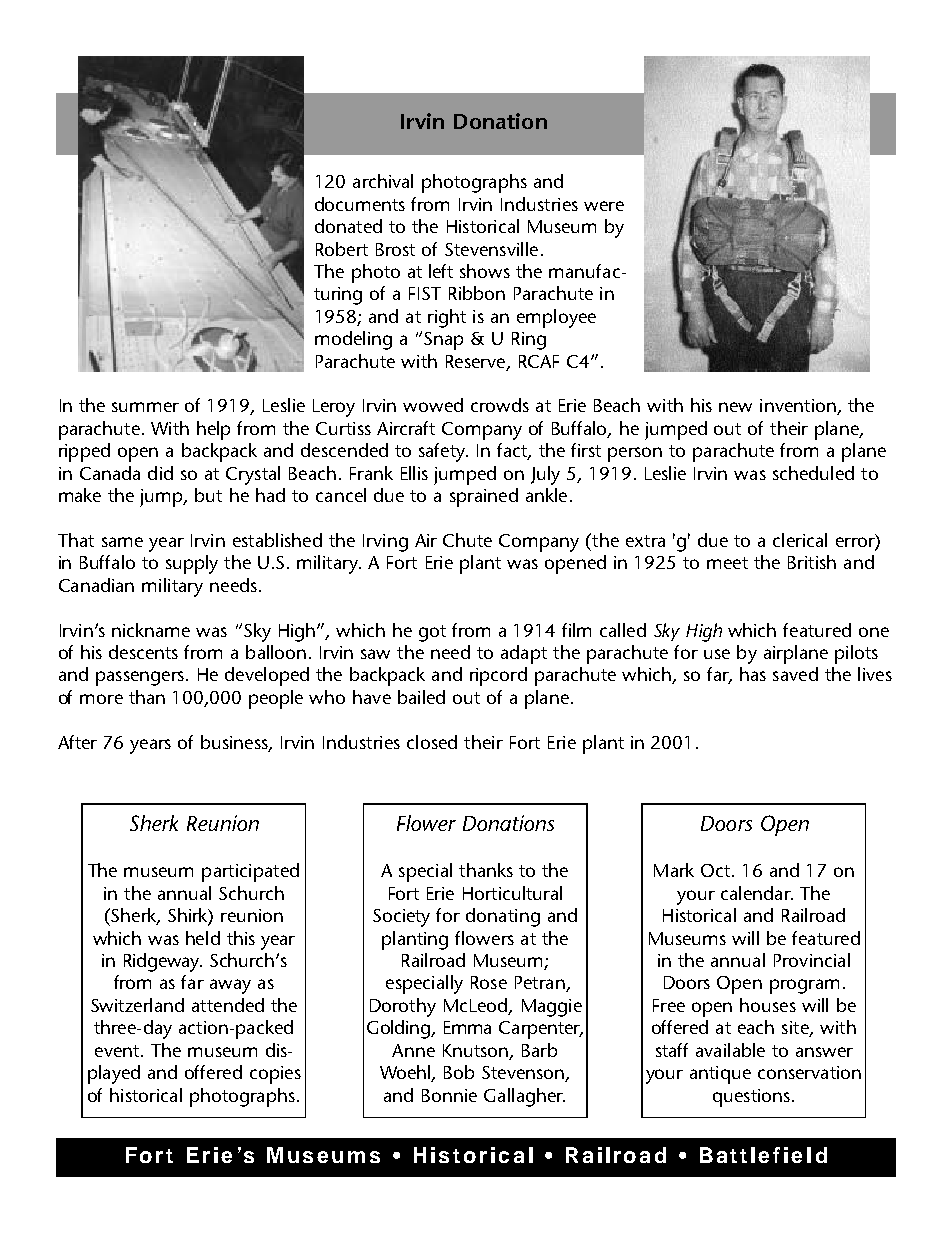  I want to click on Stevensville, so click(491, 249).
